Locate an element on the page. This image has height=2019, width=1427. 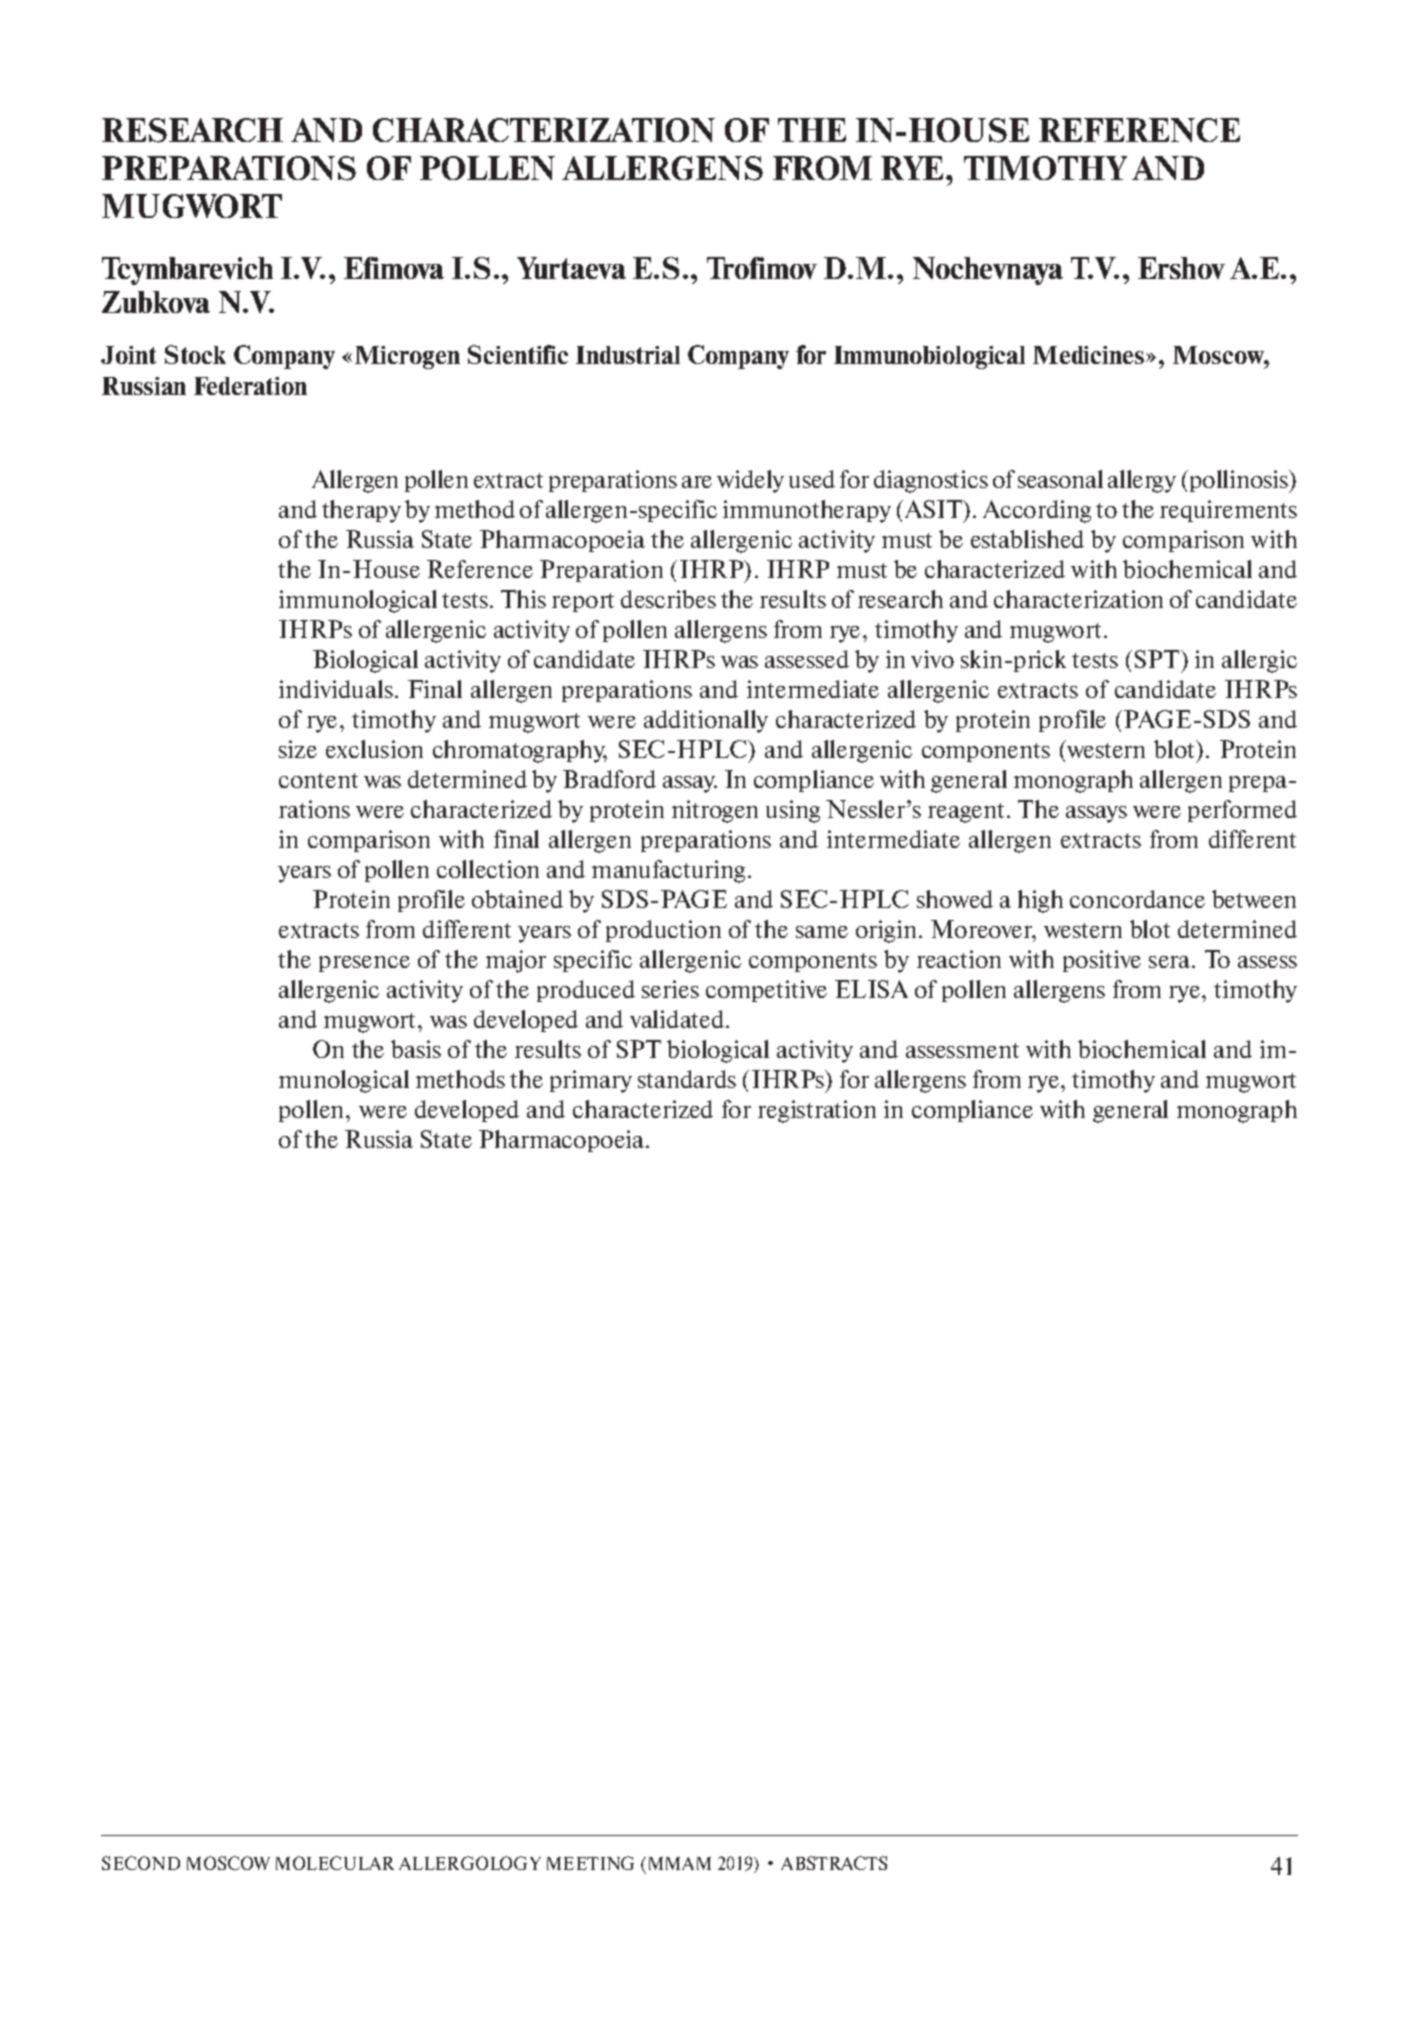
MEETING is located at coordinates (590, 1863).
